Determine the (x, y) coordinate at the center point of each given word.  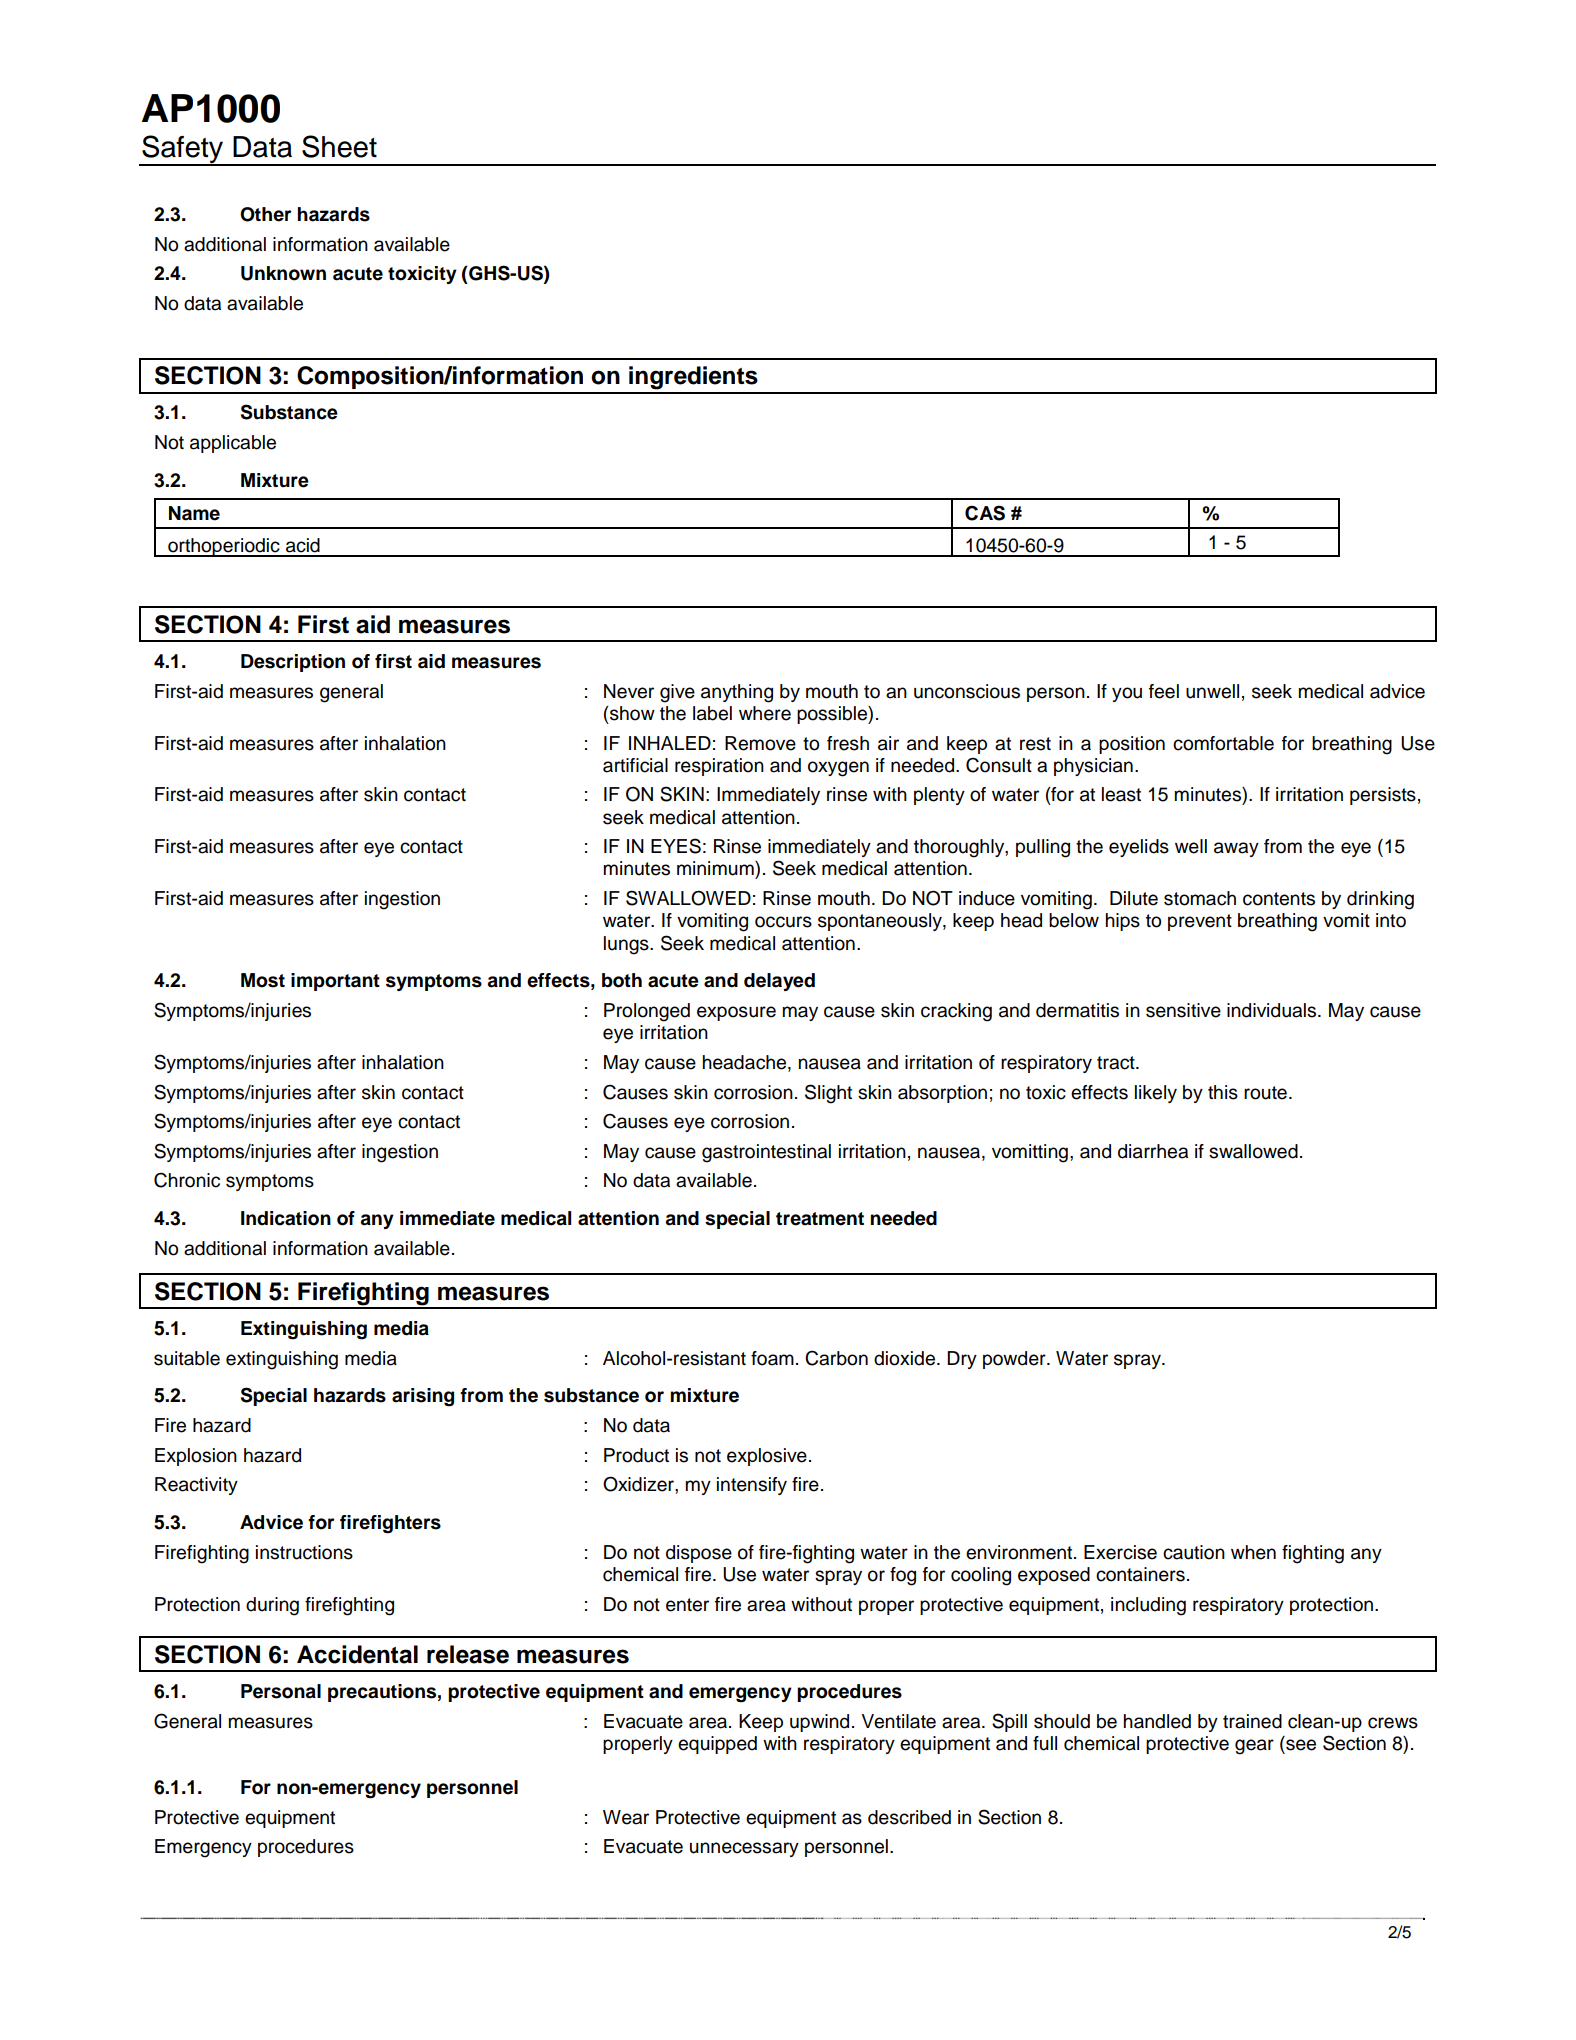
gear (1254, 1747)
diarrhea (1153, 1151)
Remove (760, 743)
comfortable (1223, 743)
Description (293, 663)
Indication (286, 1218)
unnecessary (744, 1849)
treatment (820, 1219)
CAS (985, 513)
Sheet (339, 146)
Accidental (357, 1654)
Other (265, 214)
